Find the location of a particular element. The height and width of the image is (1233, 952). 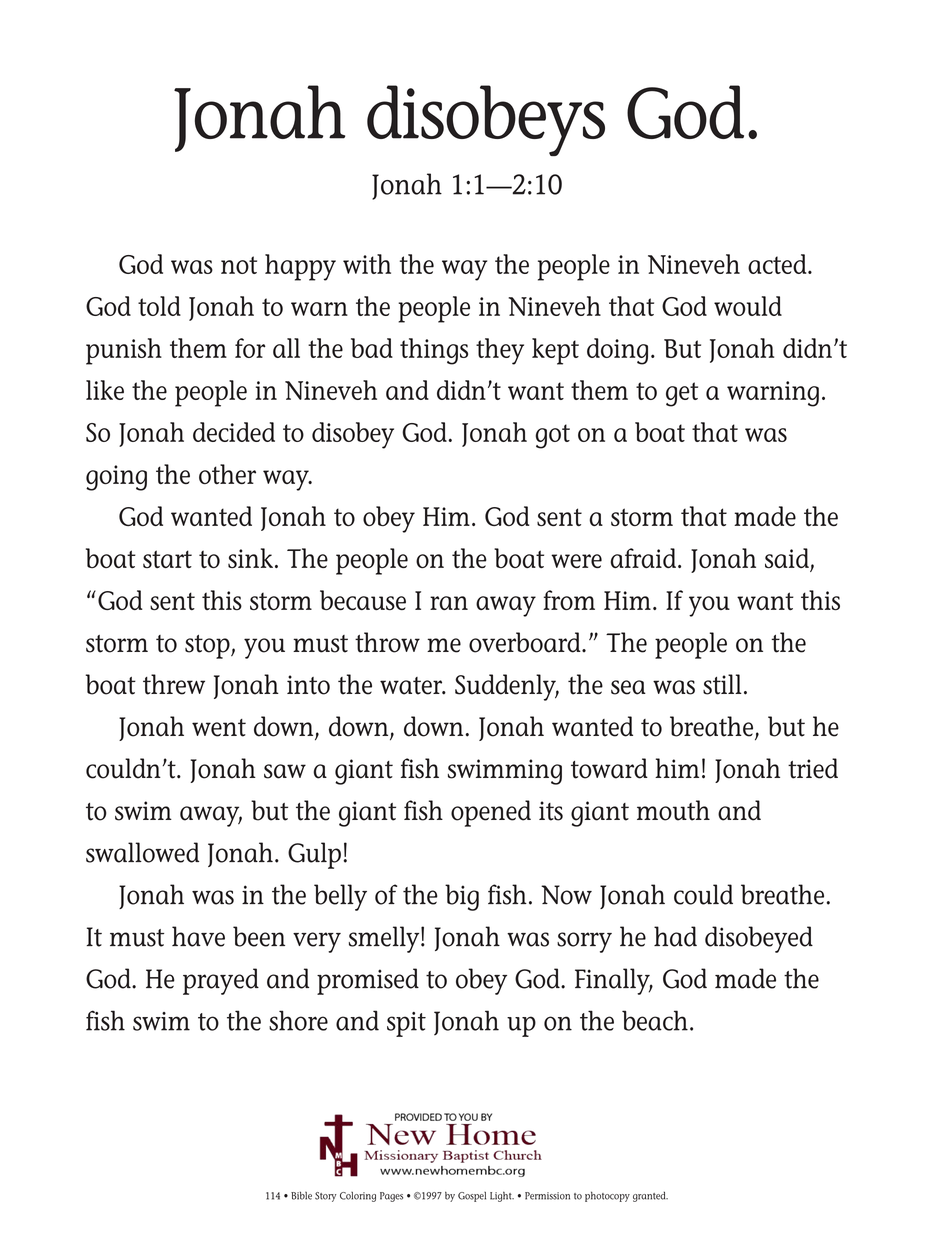

water is located at coordinates (412, 686).
